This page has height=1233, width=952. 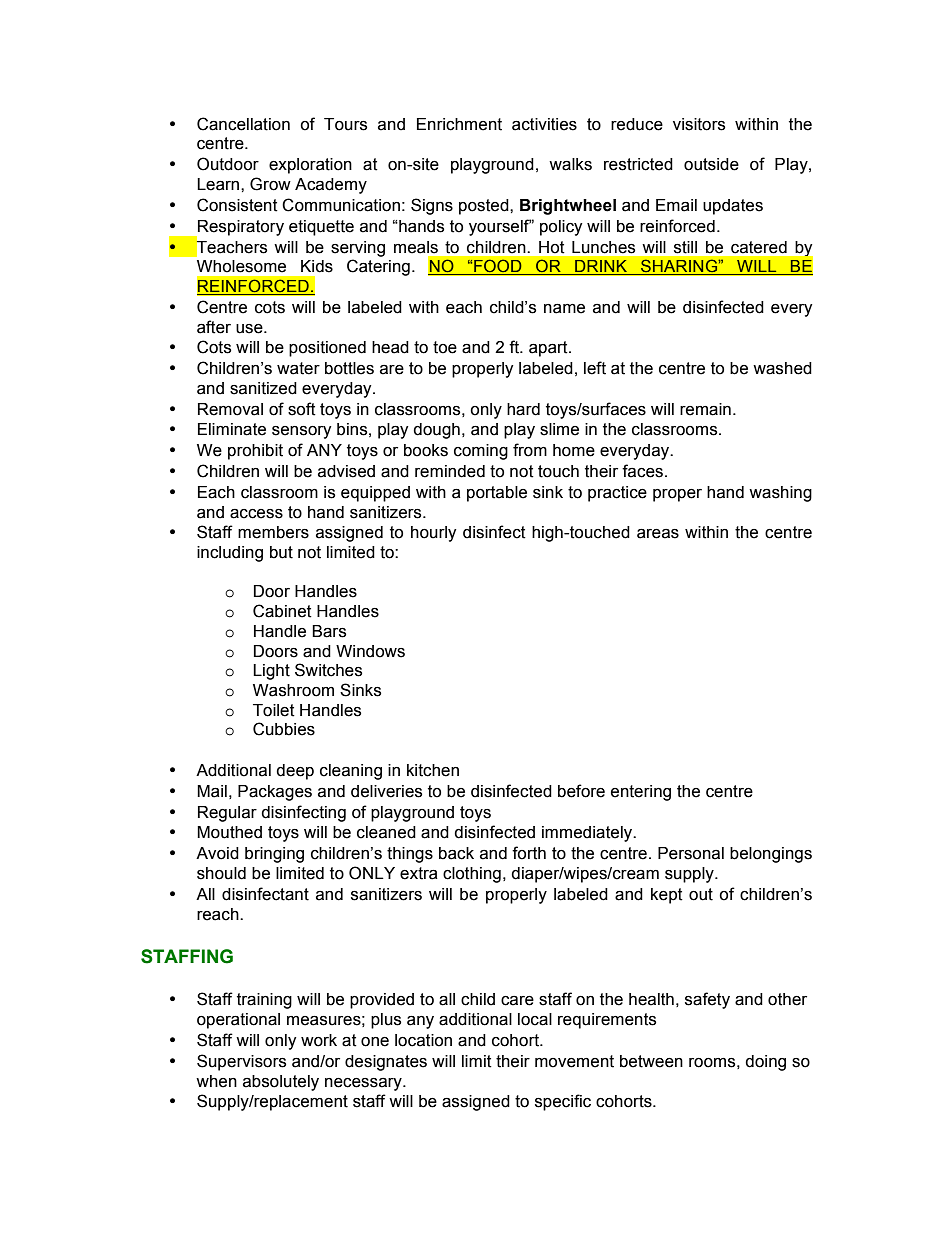 I want to click on exploration, so click(x=310, y=166).
